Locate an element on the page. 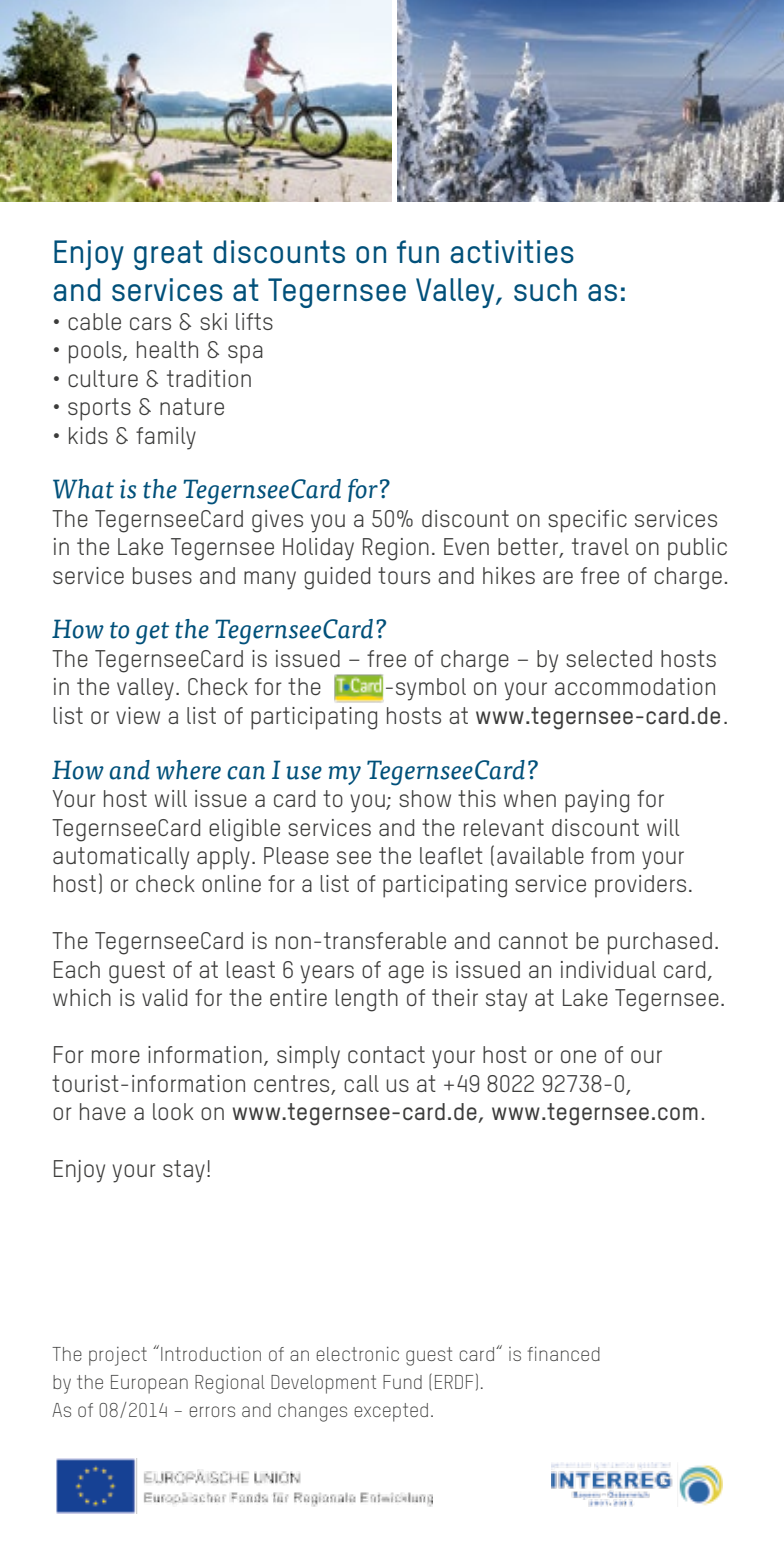 This image has height=1568, width=784. symbol is located at coordinates (431, 689).
